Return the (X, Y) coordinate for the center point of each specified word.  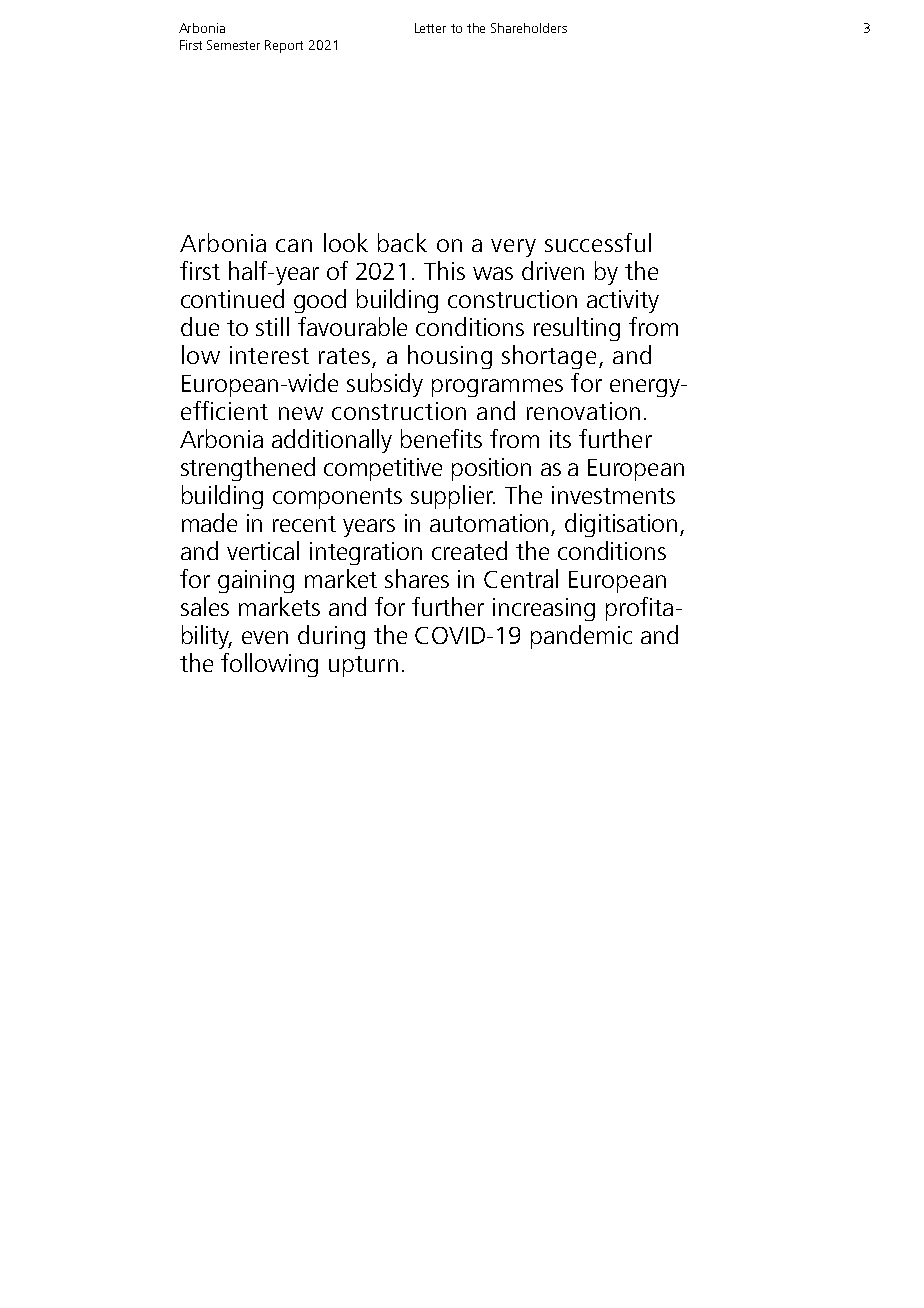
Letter (430, 28)
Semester (233, 45)
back (402, 242)
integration (366, 553)
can (294, 245)
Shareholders (529, 28)
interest (269, 355)
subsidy (385, 385)
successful (598, 242)
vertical (263, 550)
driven (553, 270)
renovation (583, 411)
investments (613, 495)
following (269, 665)
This (444, 270)
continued (232, 298)
